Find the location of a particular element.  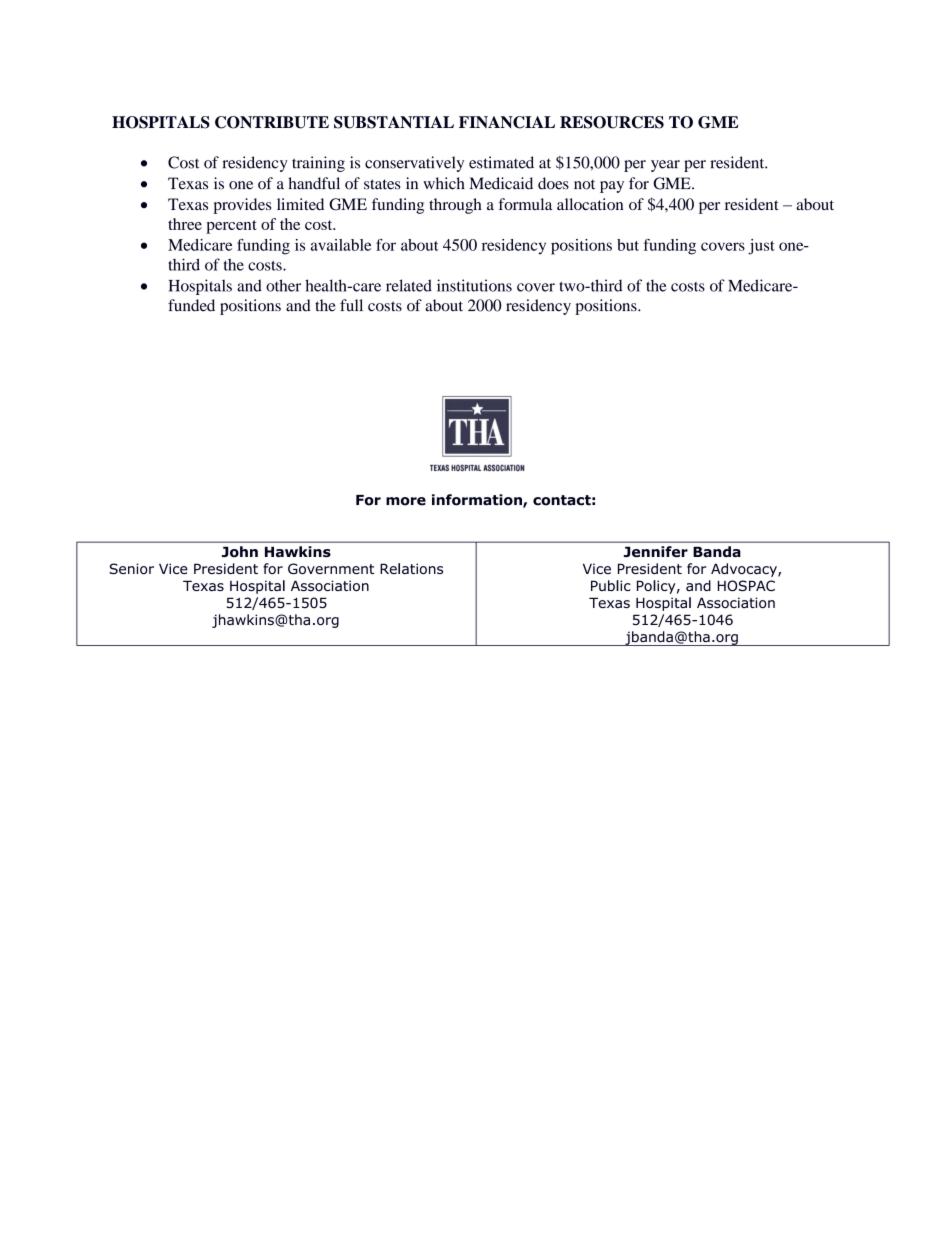

RESOURCES is located at coordinates (612, 122).
